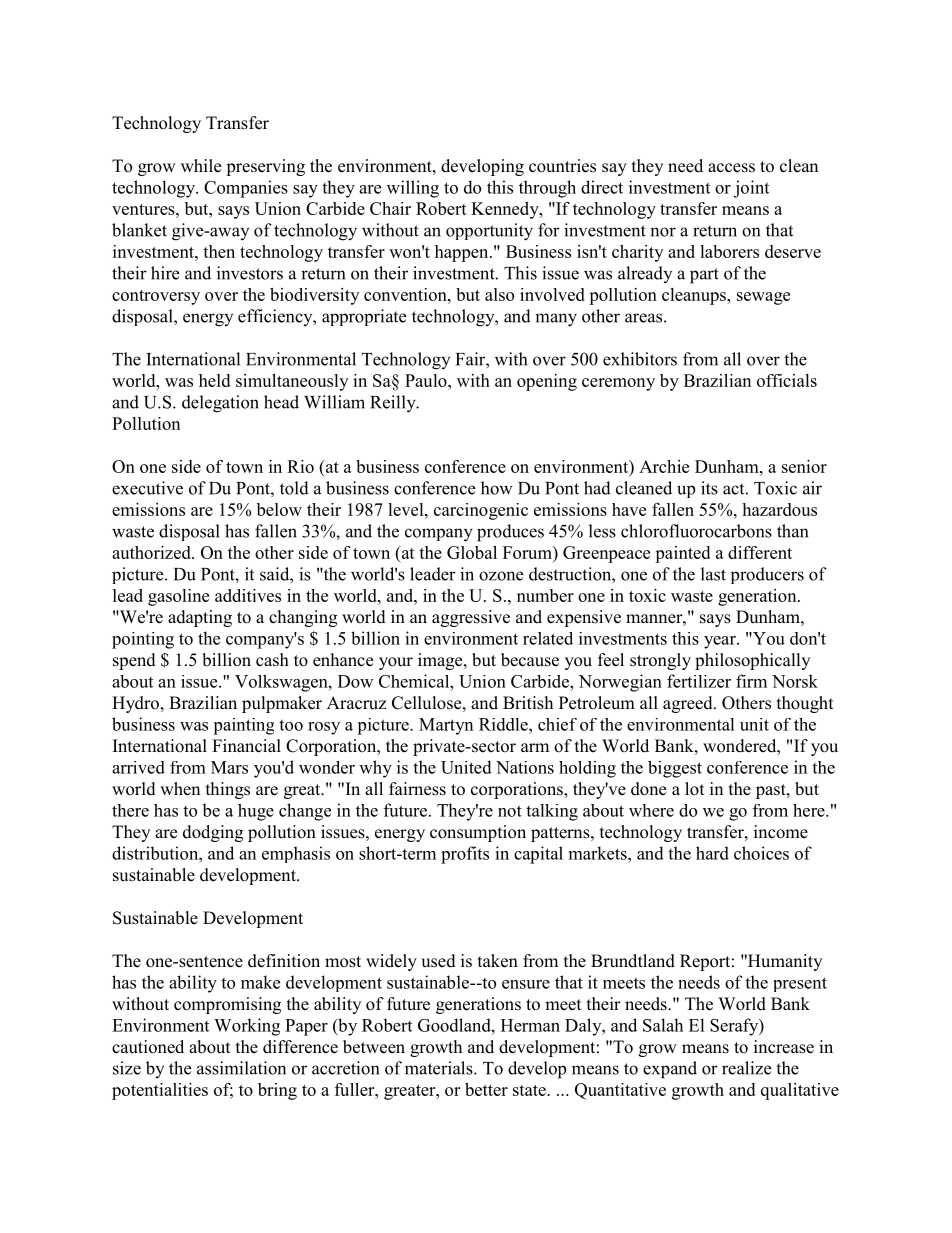 This document has height=1233, width=952. I want to click on adapting, so click(200, 618).
